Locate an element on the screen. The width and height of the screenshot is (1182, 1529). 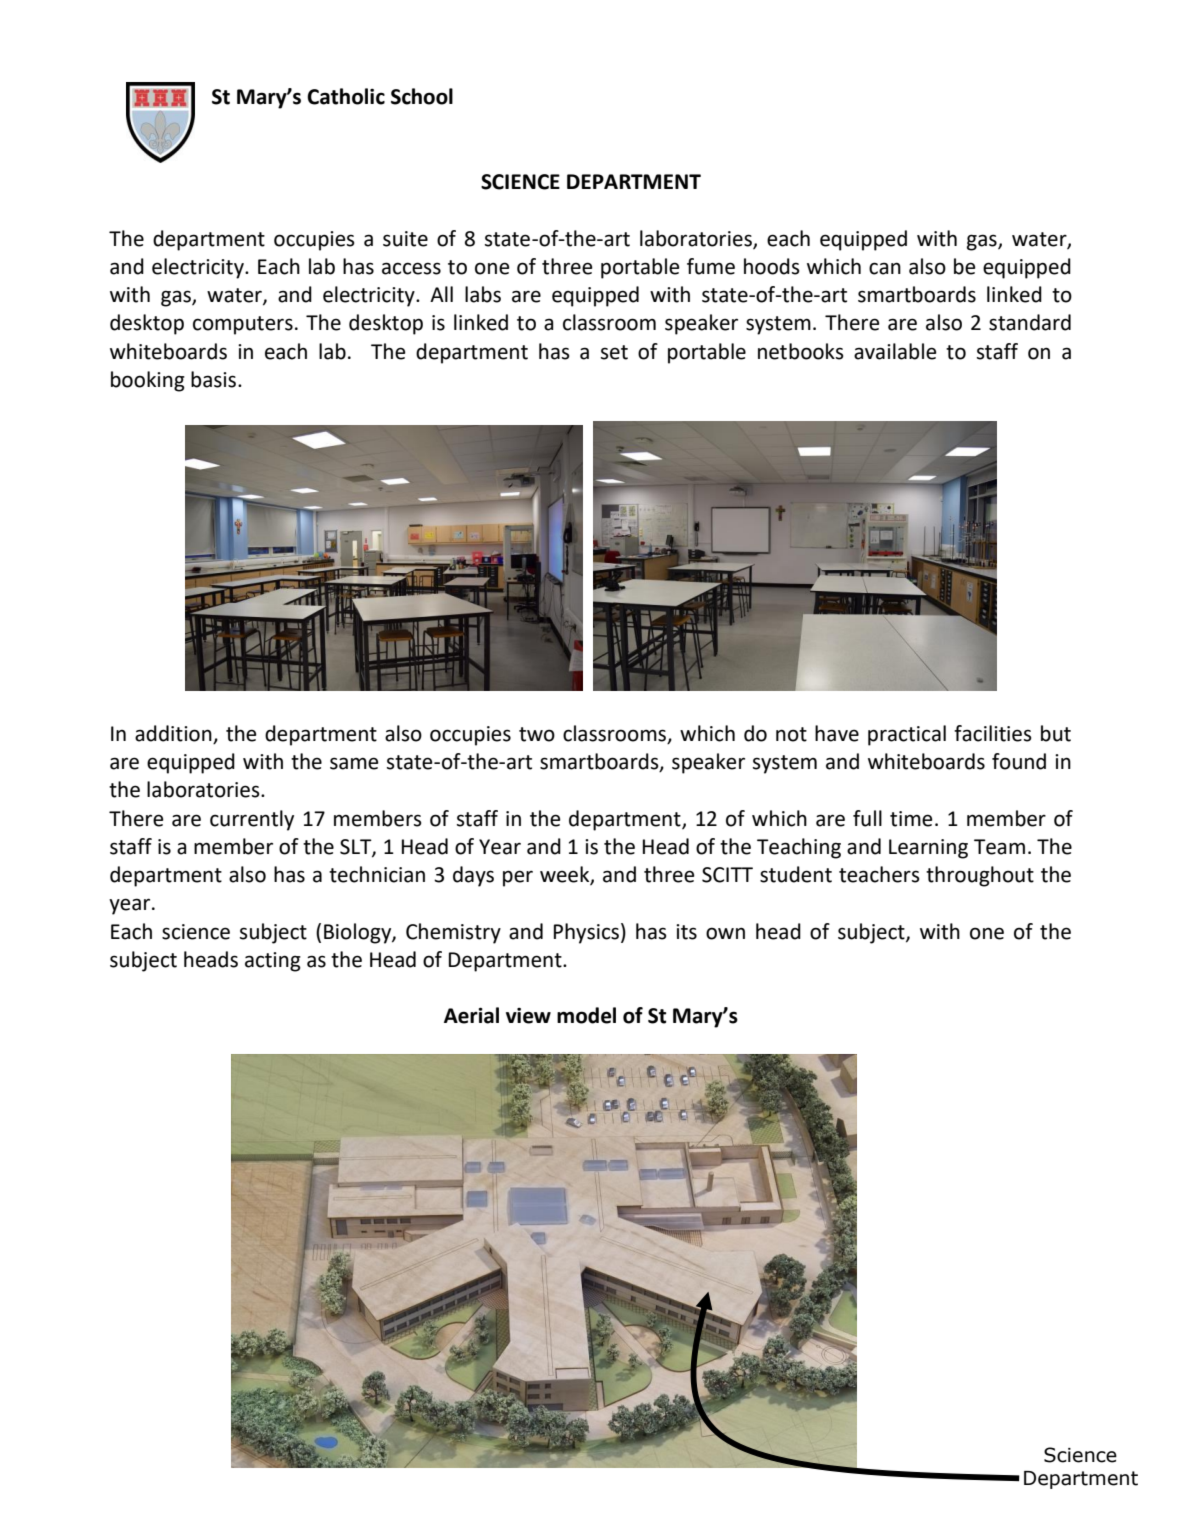
School is located at coordinates (422, 96).
